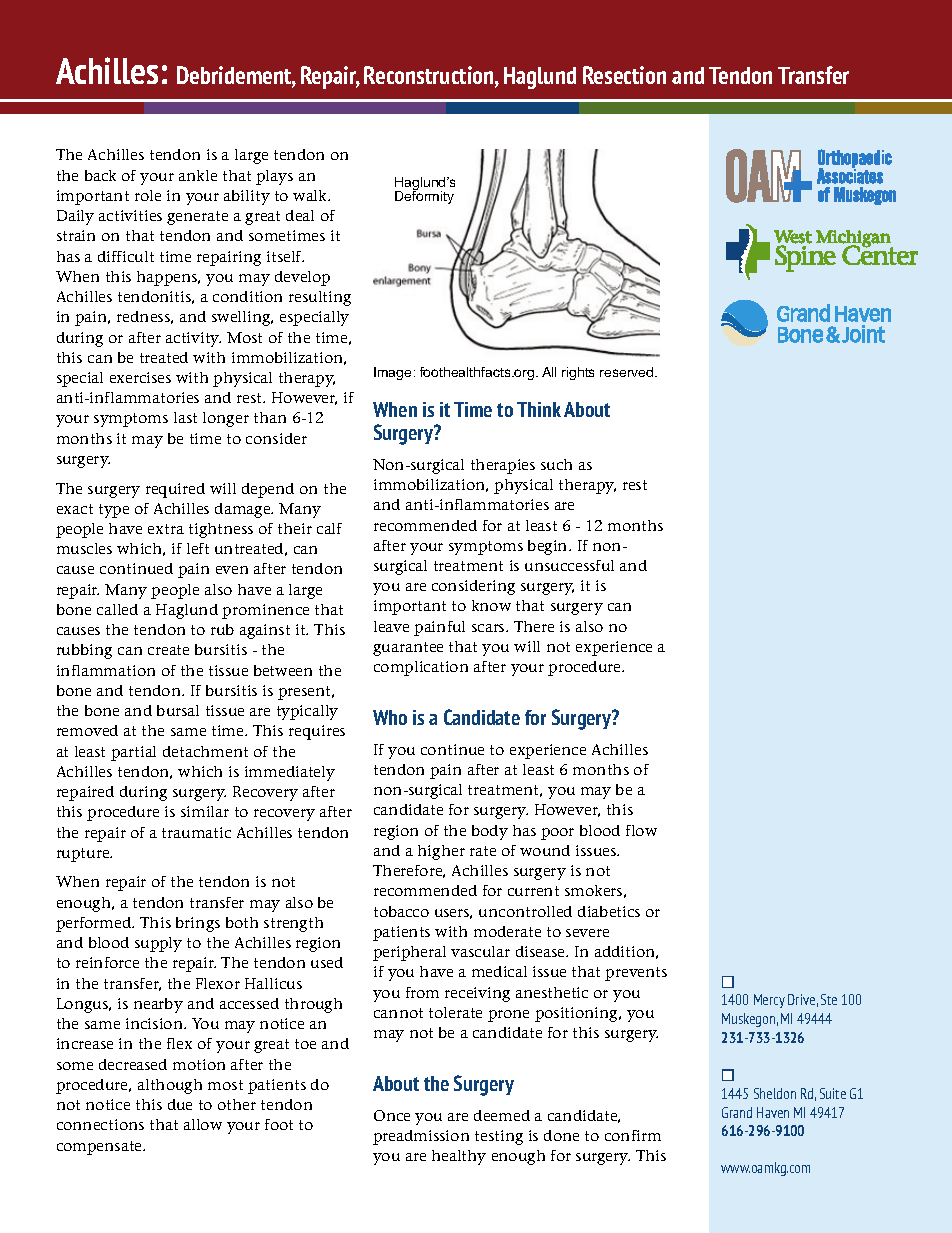  Describe the element at coordinates (624, 75) in the screenshot. I see `Resection` at that location.
